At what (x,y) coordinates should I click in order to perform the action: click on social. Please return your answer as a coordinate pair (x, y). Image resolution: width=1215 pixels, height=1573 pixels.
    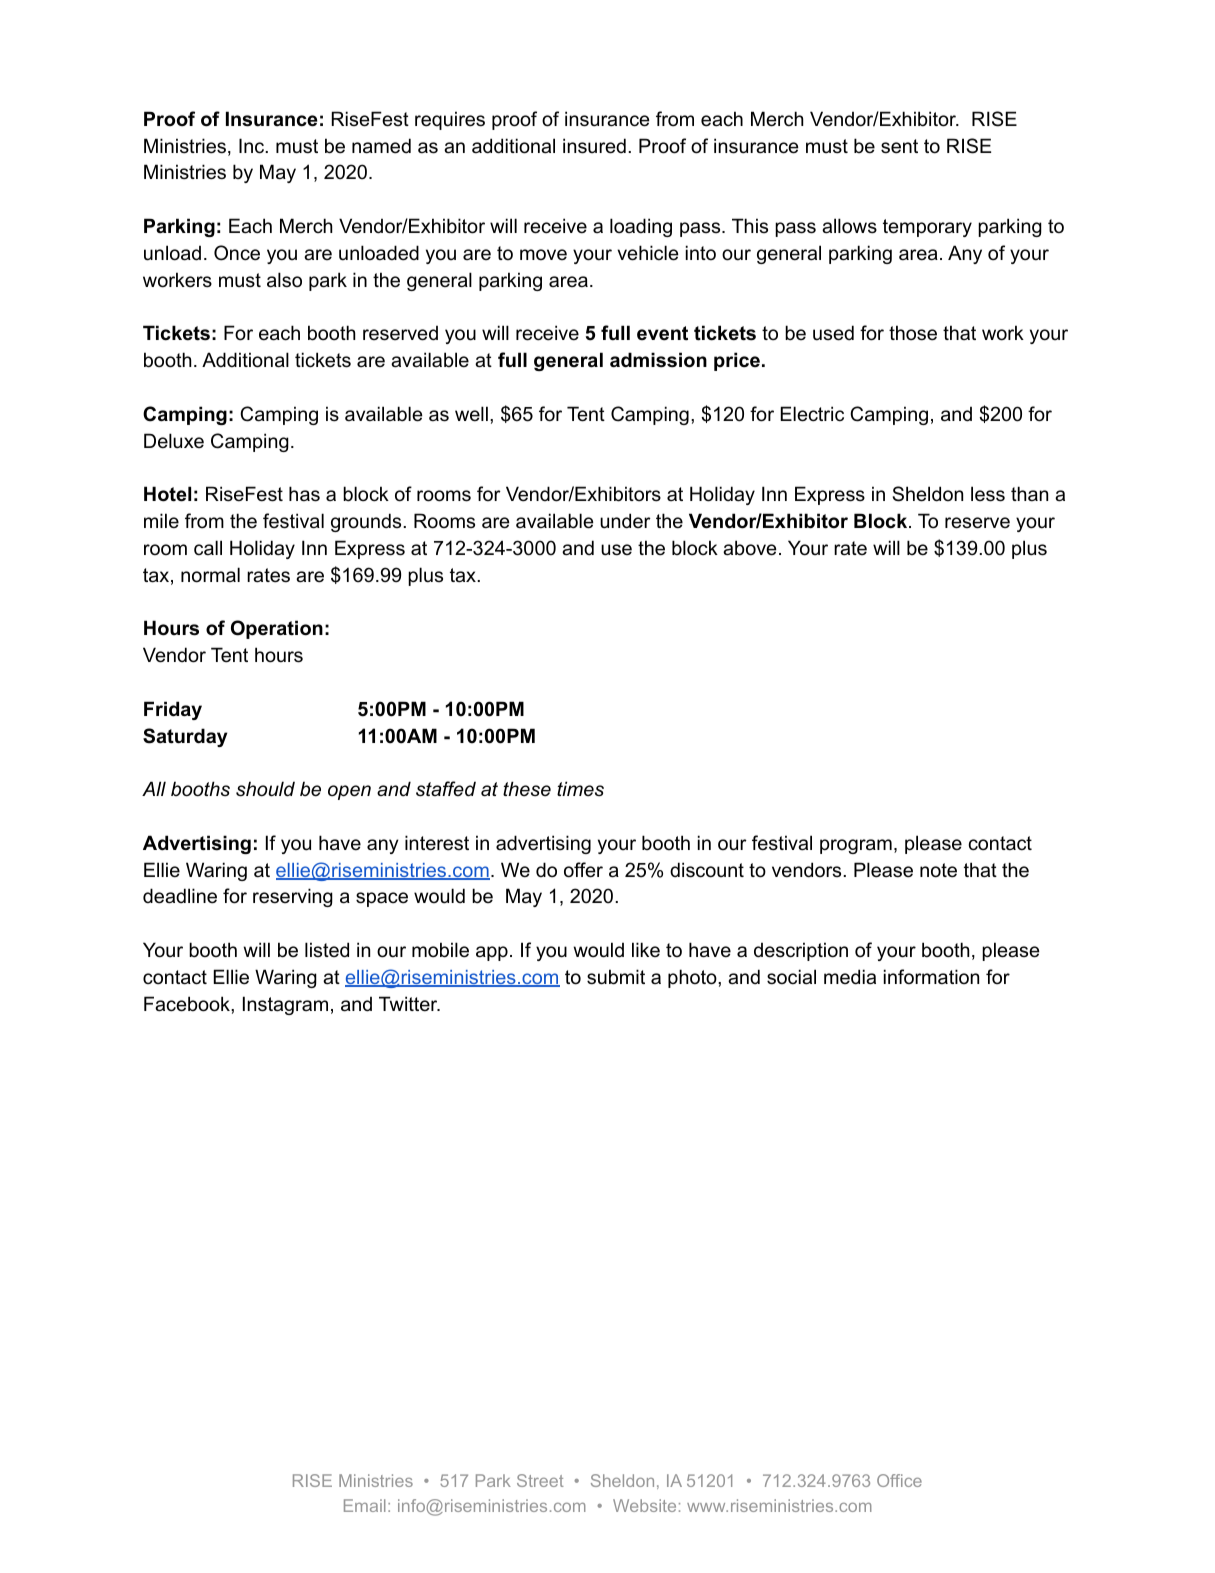
    Looking at the image, I should click on (791, 977).
